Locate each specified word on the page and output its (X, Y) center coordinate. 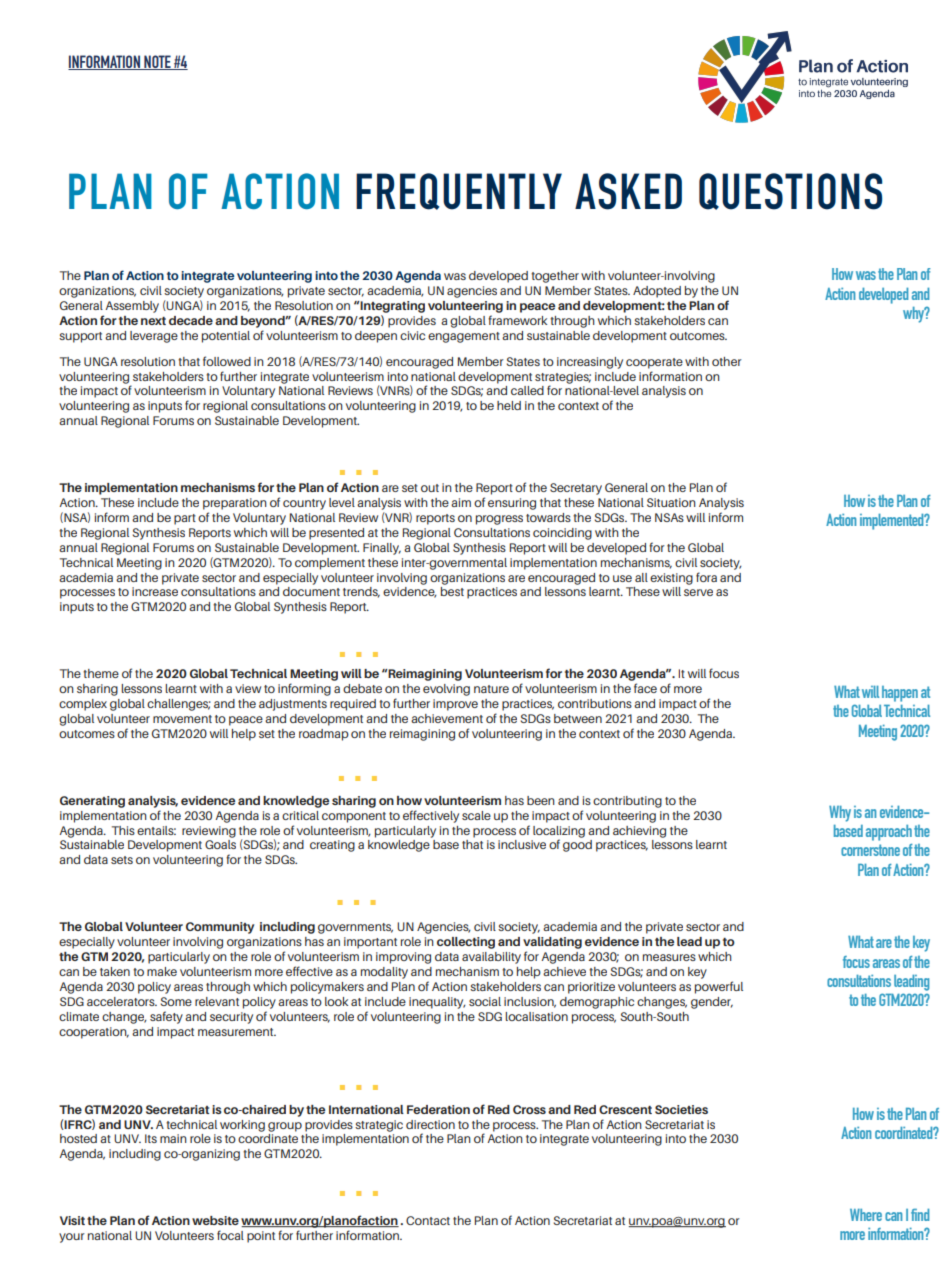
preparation (235, 504)
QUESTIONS (790, 191)
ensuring (512, 504)
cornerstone (870, 850)
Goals (220, 844)
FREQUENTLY (459, 191)
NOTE (157, 62)
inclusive (522, 844)
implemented (893, 522)
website (215, 1220)
